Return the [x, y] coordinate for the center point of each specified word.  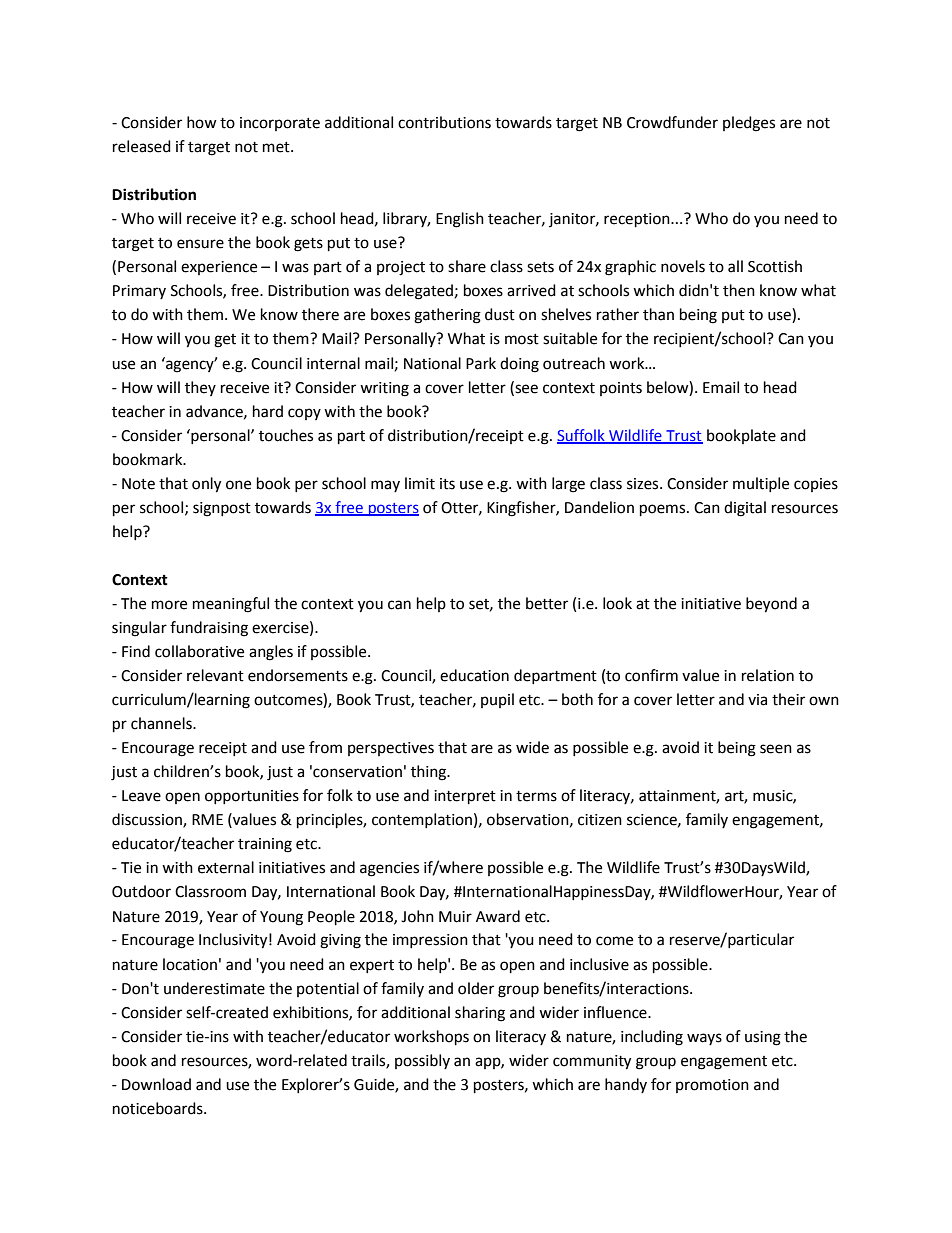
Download [156, 1084]
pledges [749, 124]
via [757, 700]
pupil [497, 700]
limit [420, 483]
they [200, 388]
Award [498, 916]
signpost [222, 509]
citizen [600, 820]
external [226, 867]
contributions [444, 122]
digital [745, 509]
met [277, 147]
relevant [215, 675]
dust [500, 314]
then [739, 290]
